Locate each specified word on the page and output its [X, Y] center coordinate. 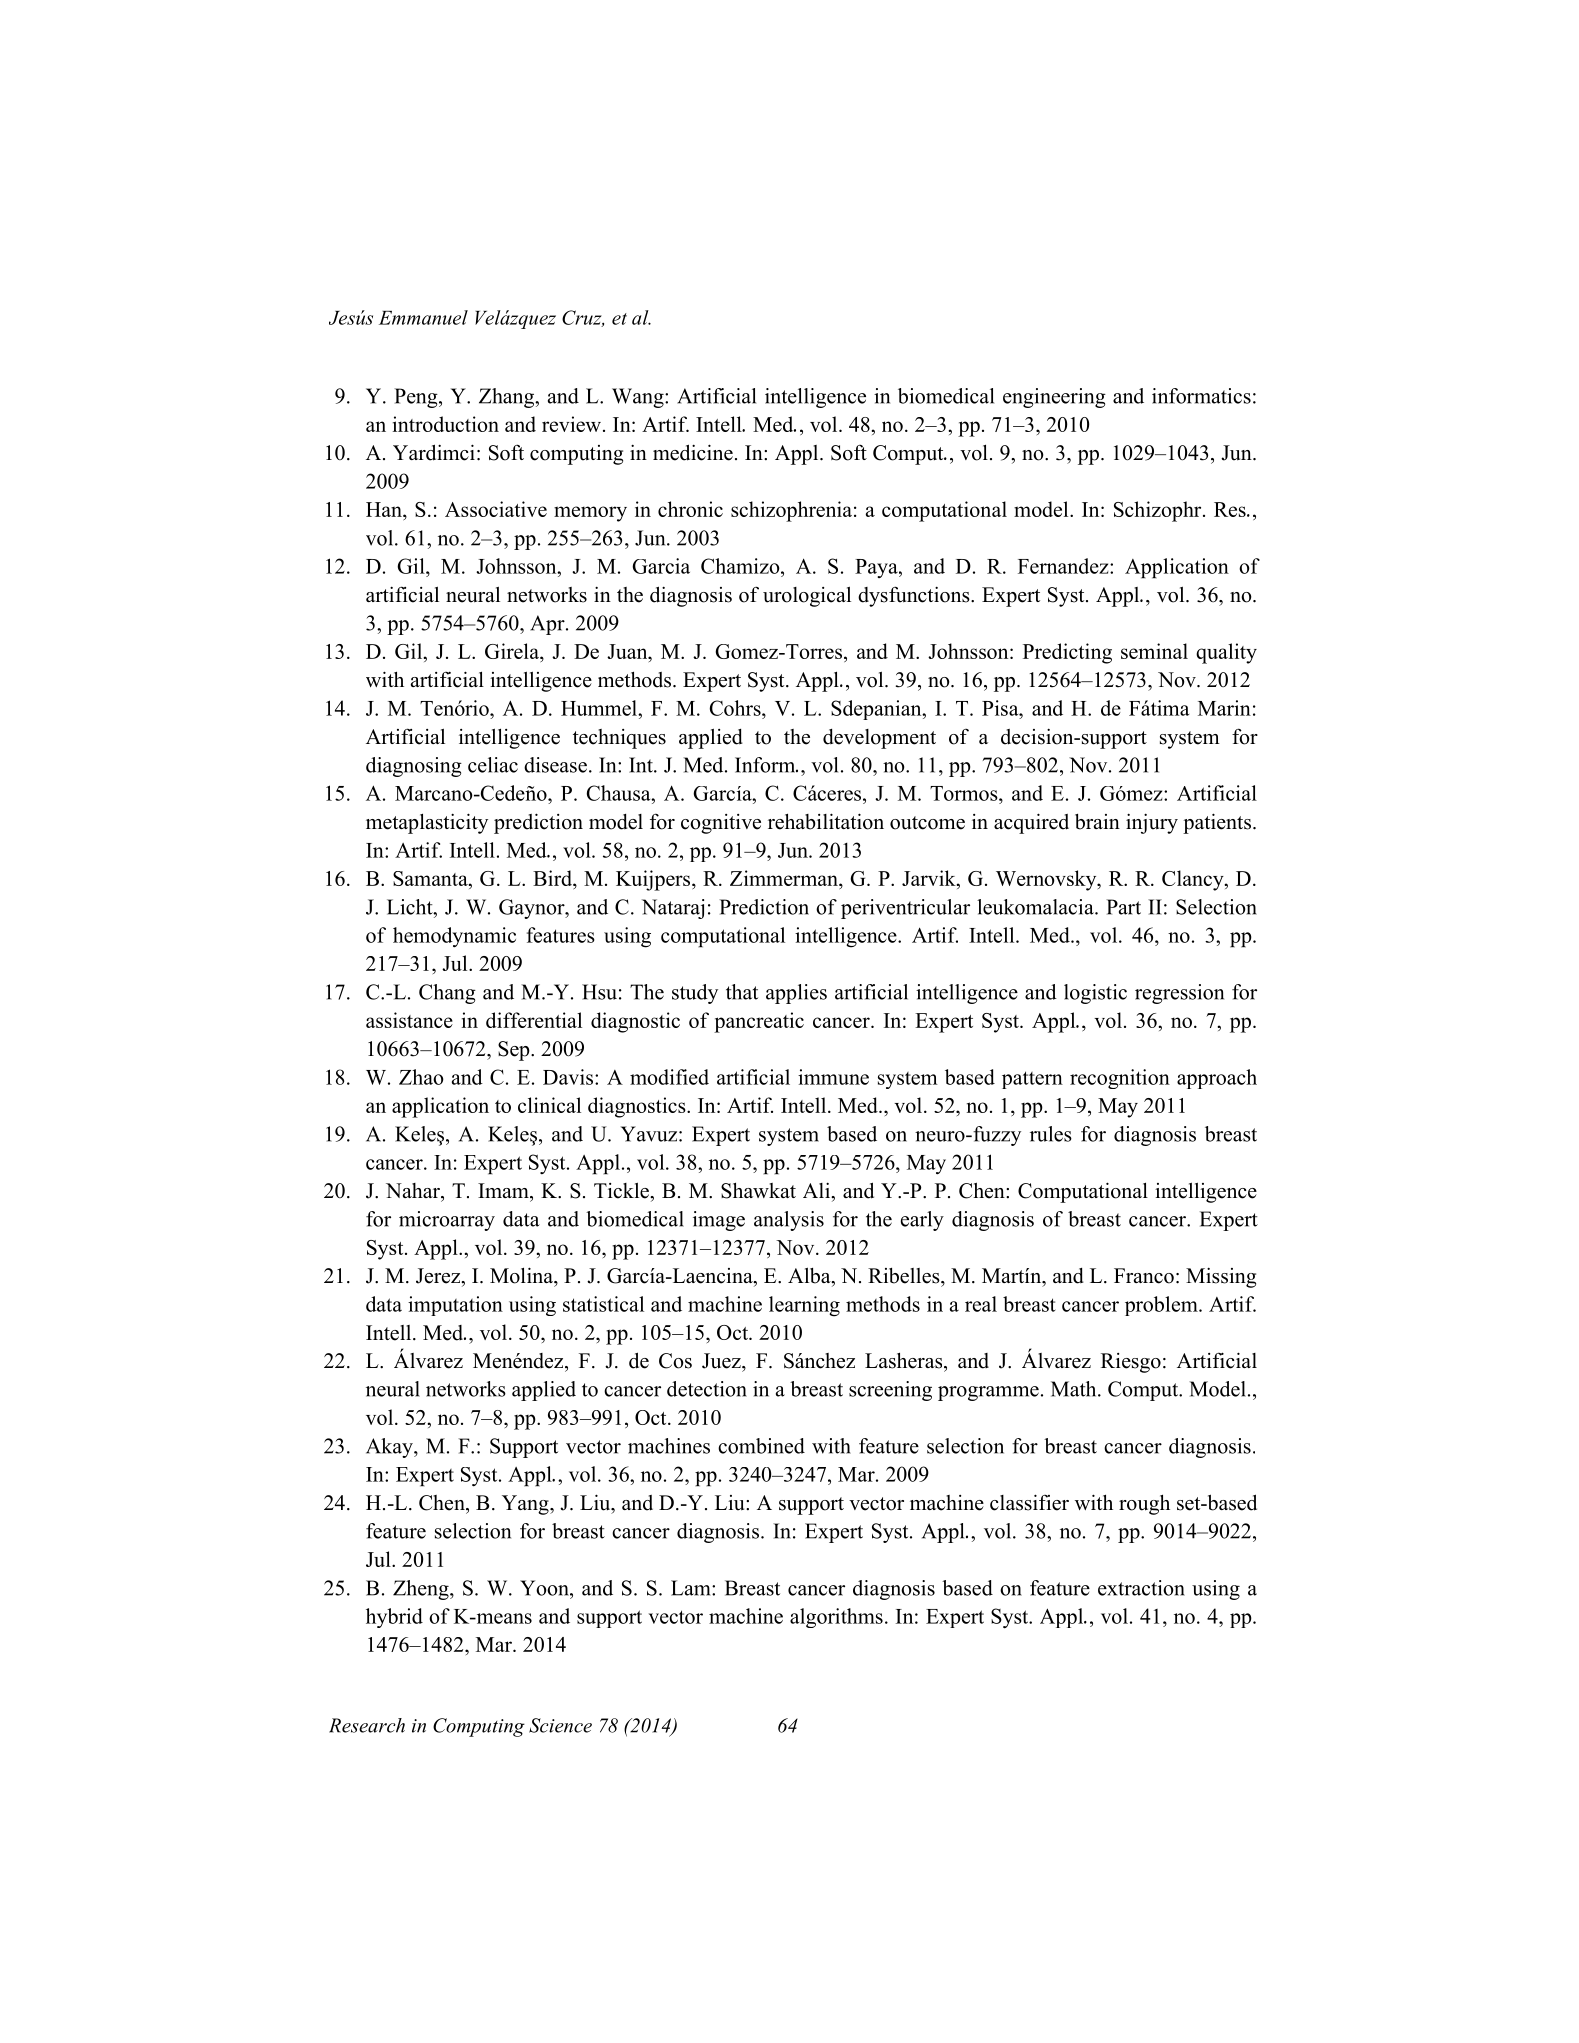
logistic [1095, 994]
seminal [1154, 651]
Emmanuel [423, 317]
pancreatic [759, 1022]
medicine [693, 452]
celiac [493, 765]
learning [804, 1306]
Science [560, 1725]
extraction [1141, 1588]
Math [1075, 1389]
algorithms [836, 1618]
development [879, 739]
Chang [447, 994]
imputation [455, 1306]
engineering [1054, 398]
